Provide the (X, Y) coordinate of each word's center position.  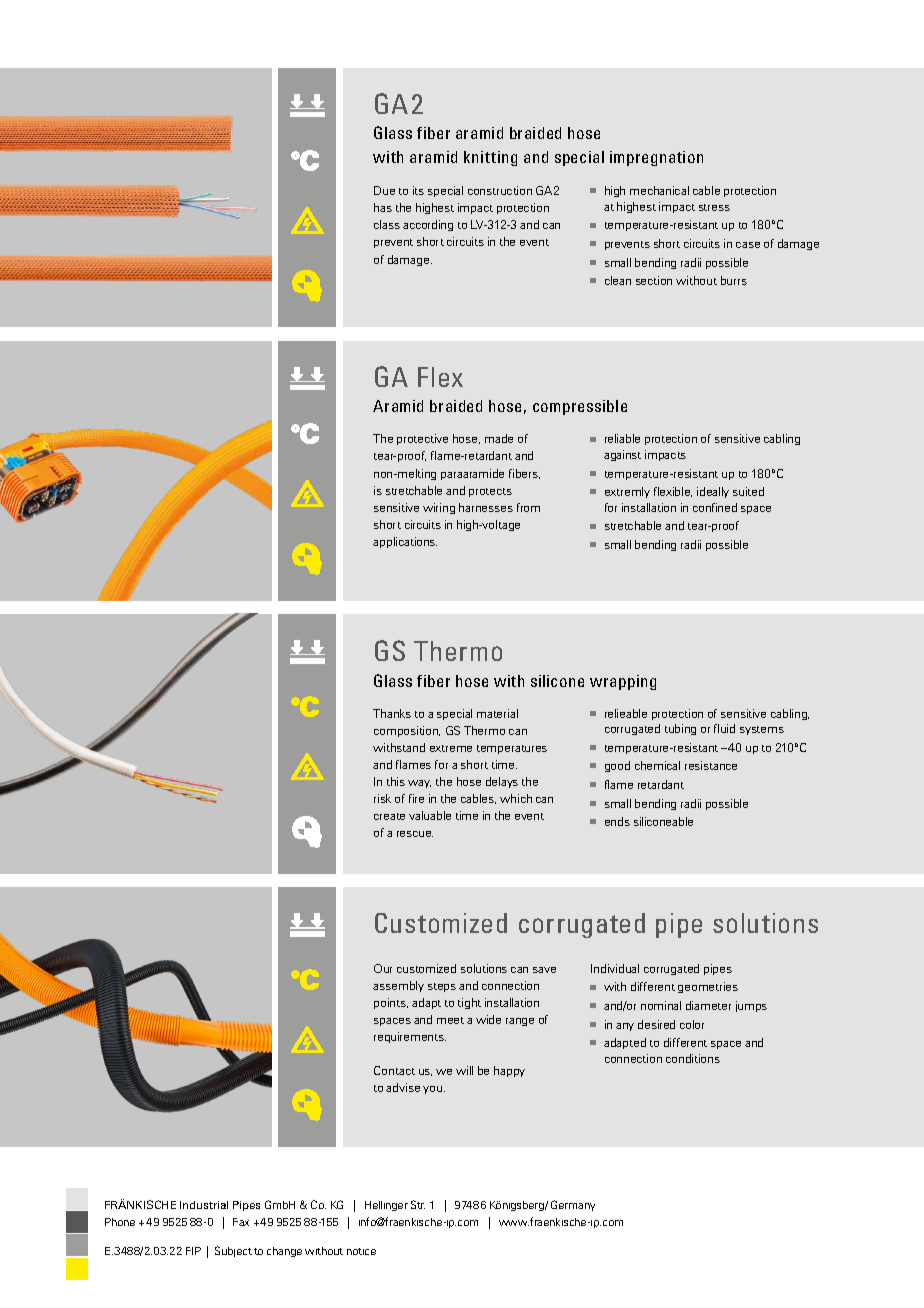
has (383, 207)
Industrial (204, 1205)
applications (405, 542)
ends (617, 821)
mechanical (659, 190)
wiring (439, 508)
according (428, 225)
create (389, 816)
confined (715, 507)
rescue (415, 834)
